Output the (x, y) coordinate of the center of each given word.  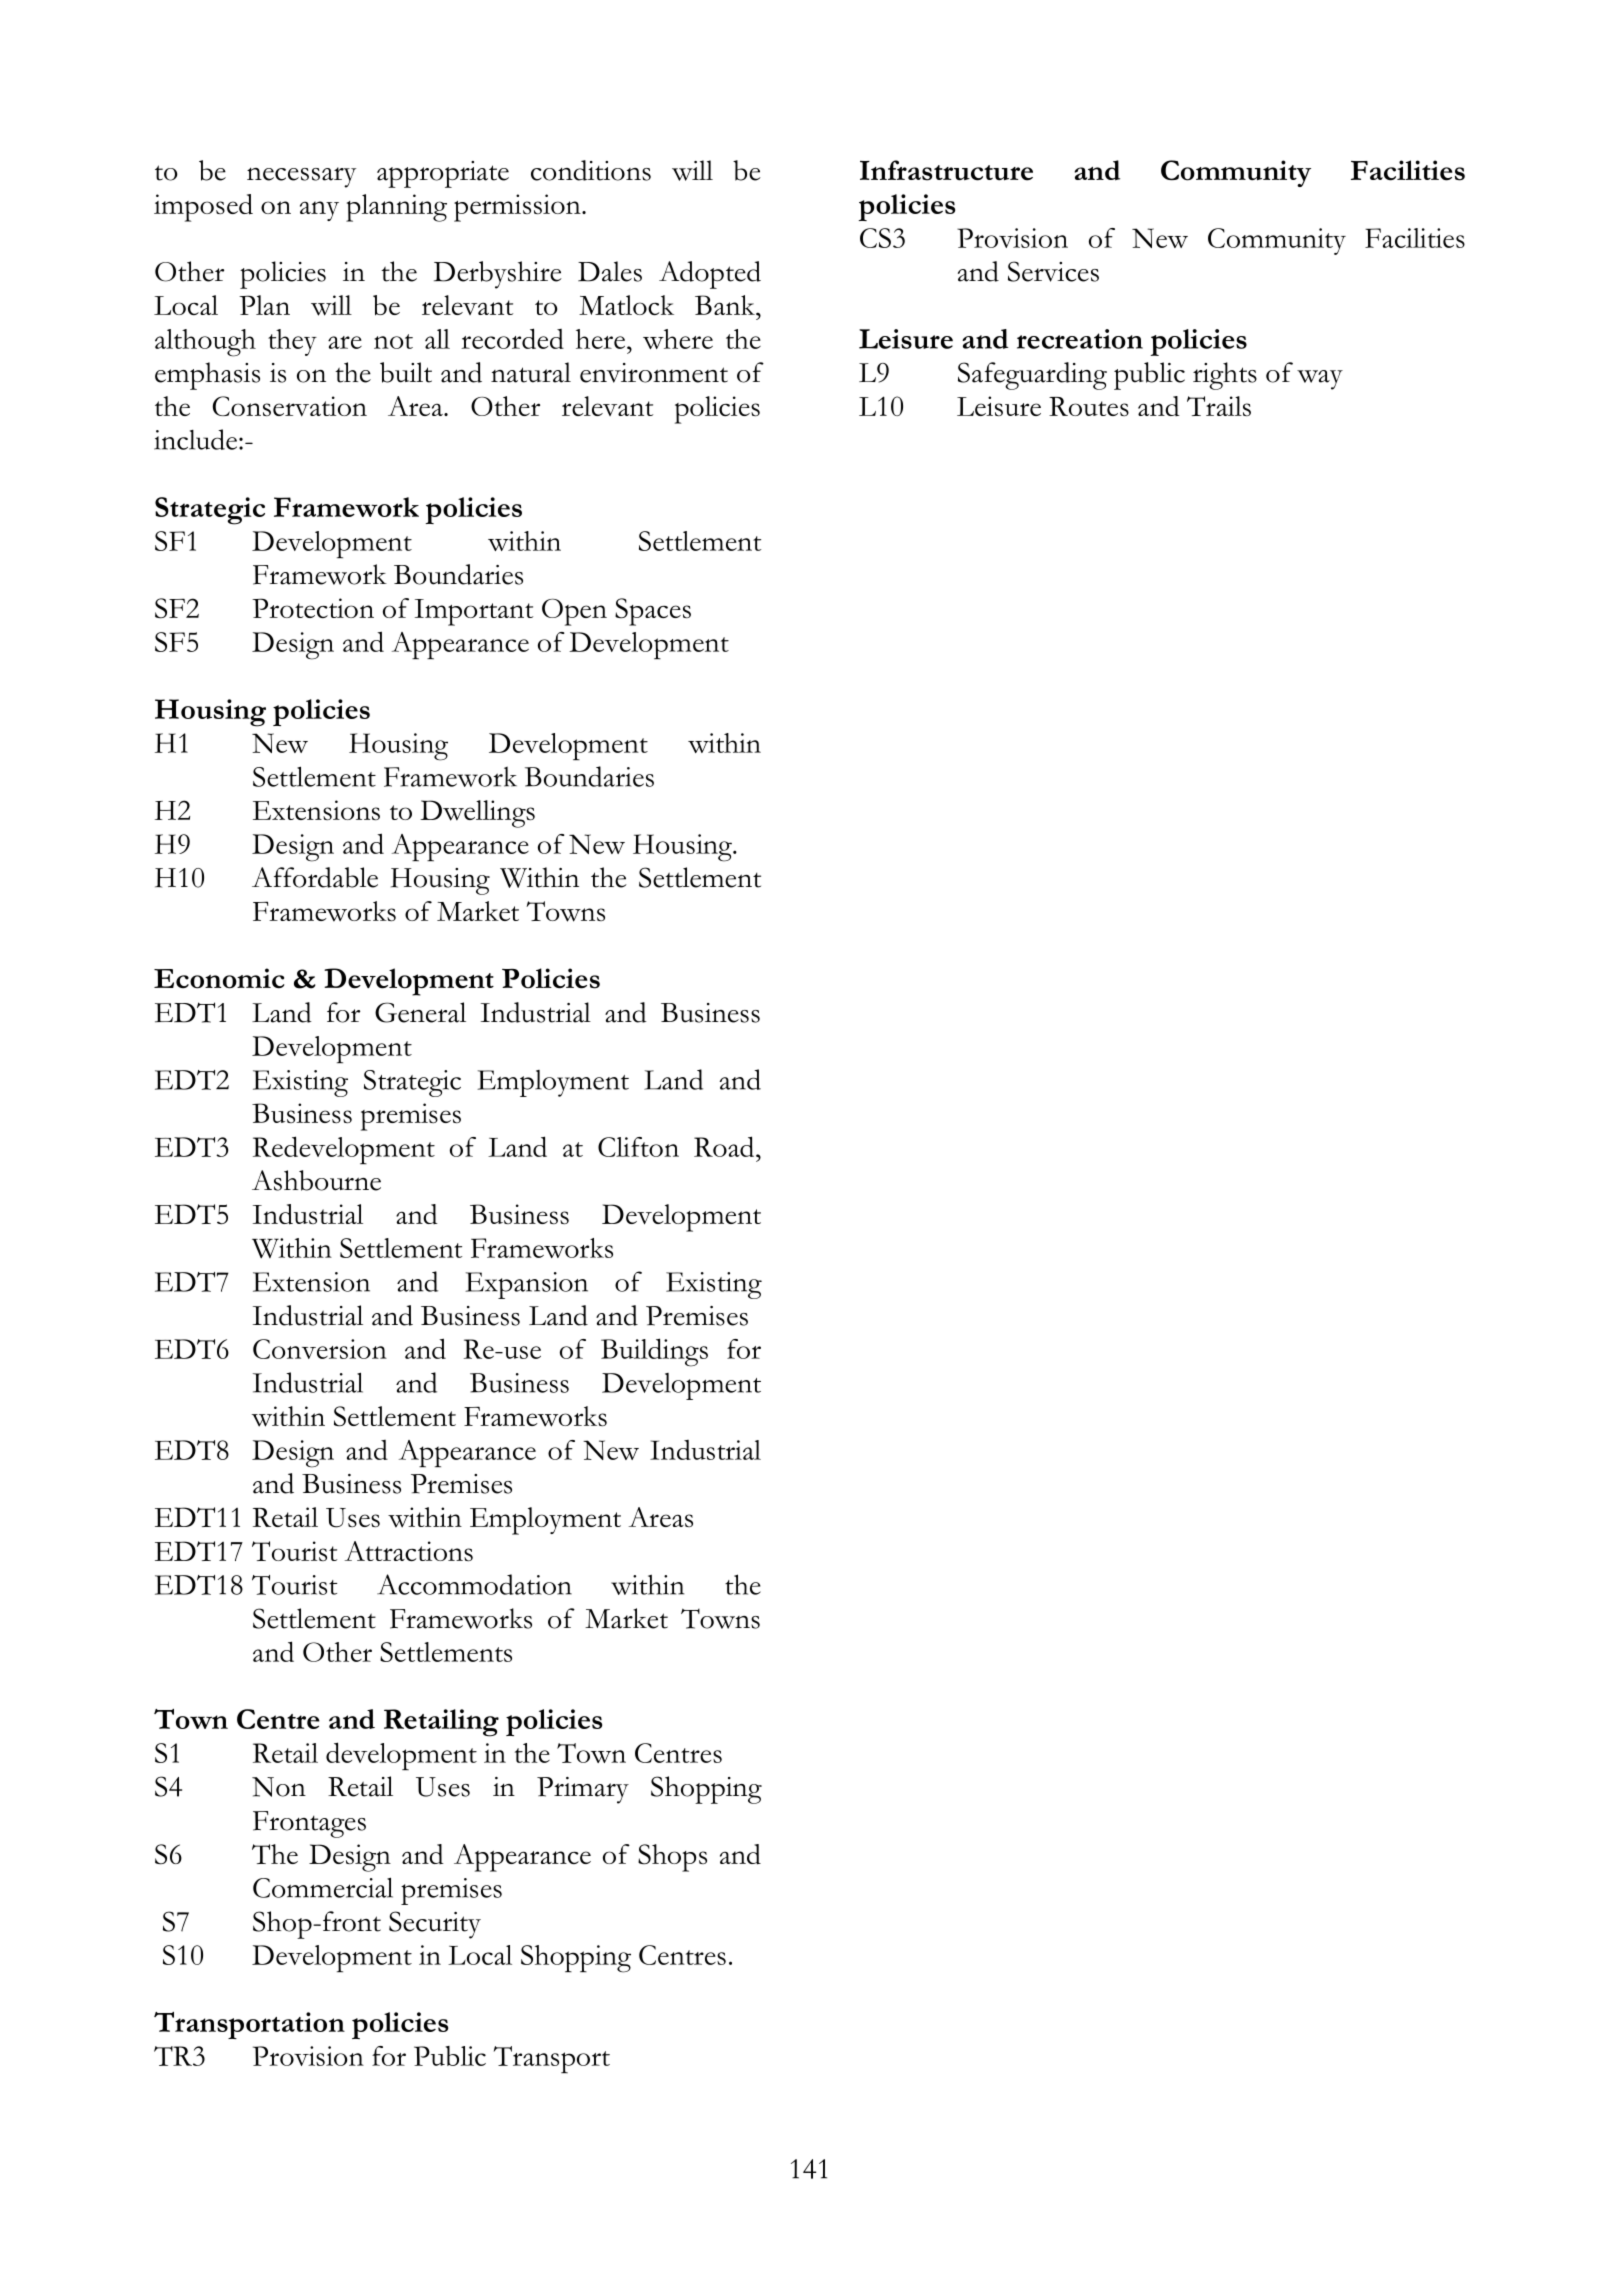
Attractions (409, 1551)
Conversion (320, 1349)
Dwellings (477, 814)
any (319, 211)
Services (1053, 271)
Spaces (653, 612)
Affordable (315, 877)
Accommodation (474, 1584)
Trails (1219, 406)
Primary (583, 1790)
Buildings (654, 1352)
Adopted (710, 275)
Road (725, 1146)
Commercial (323, 1887)
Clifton (638, 1147)
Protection (313, 608)
